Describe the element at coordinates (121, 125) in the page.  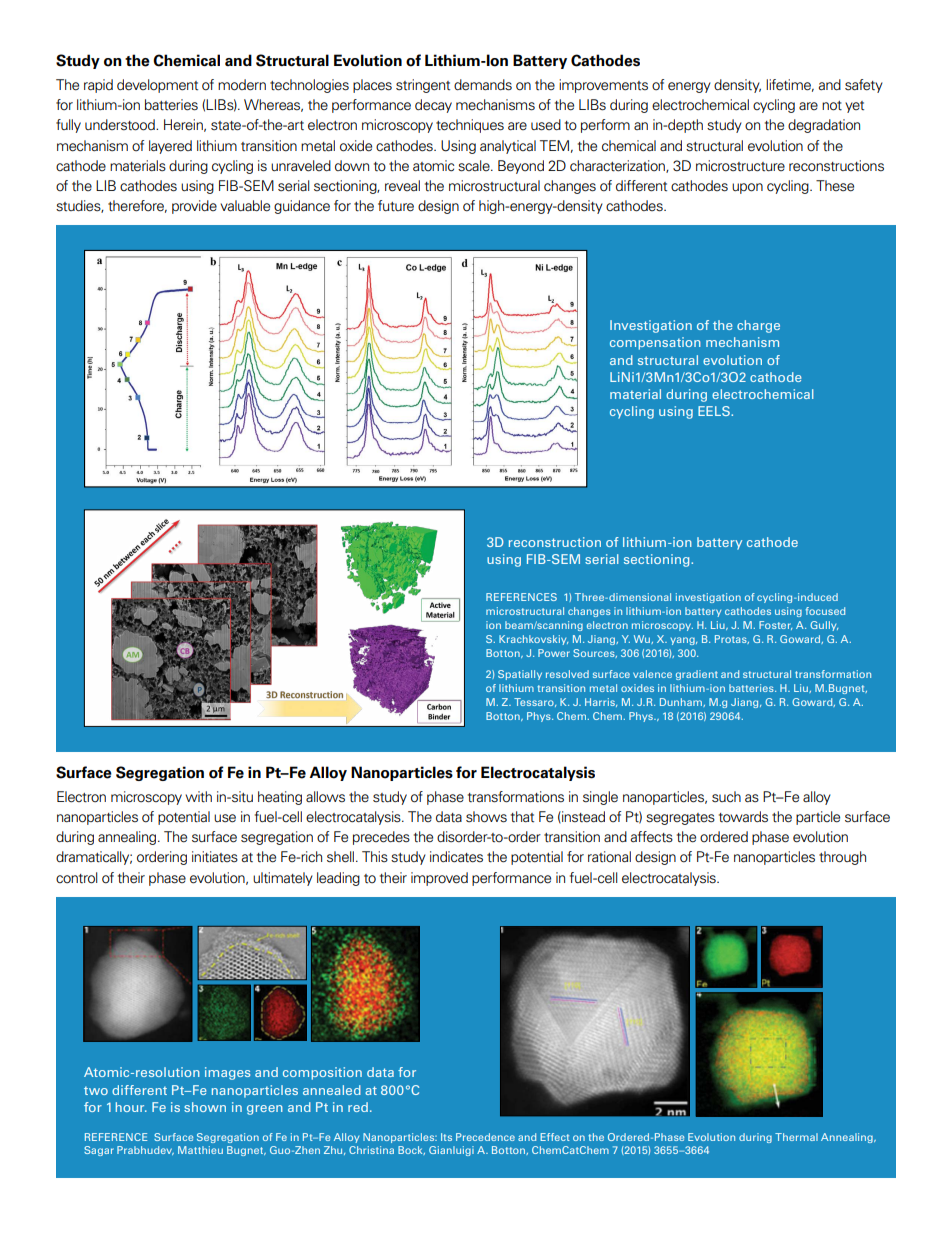
I see `understood` at that location.
